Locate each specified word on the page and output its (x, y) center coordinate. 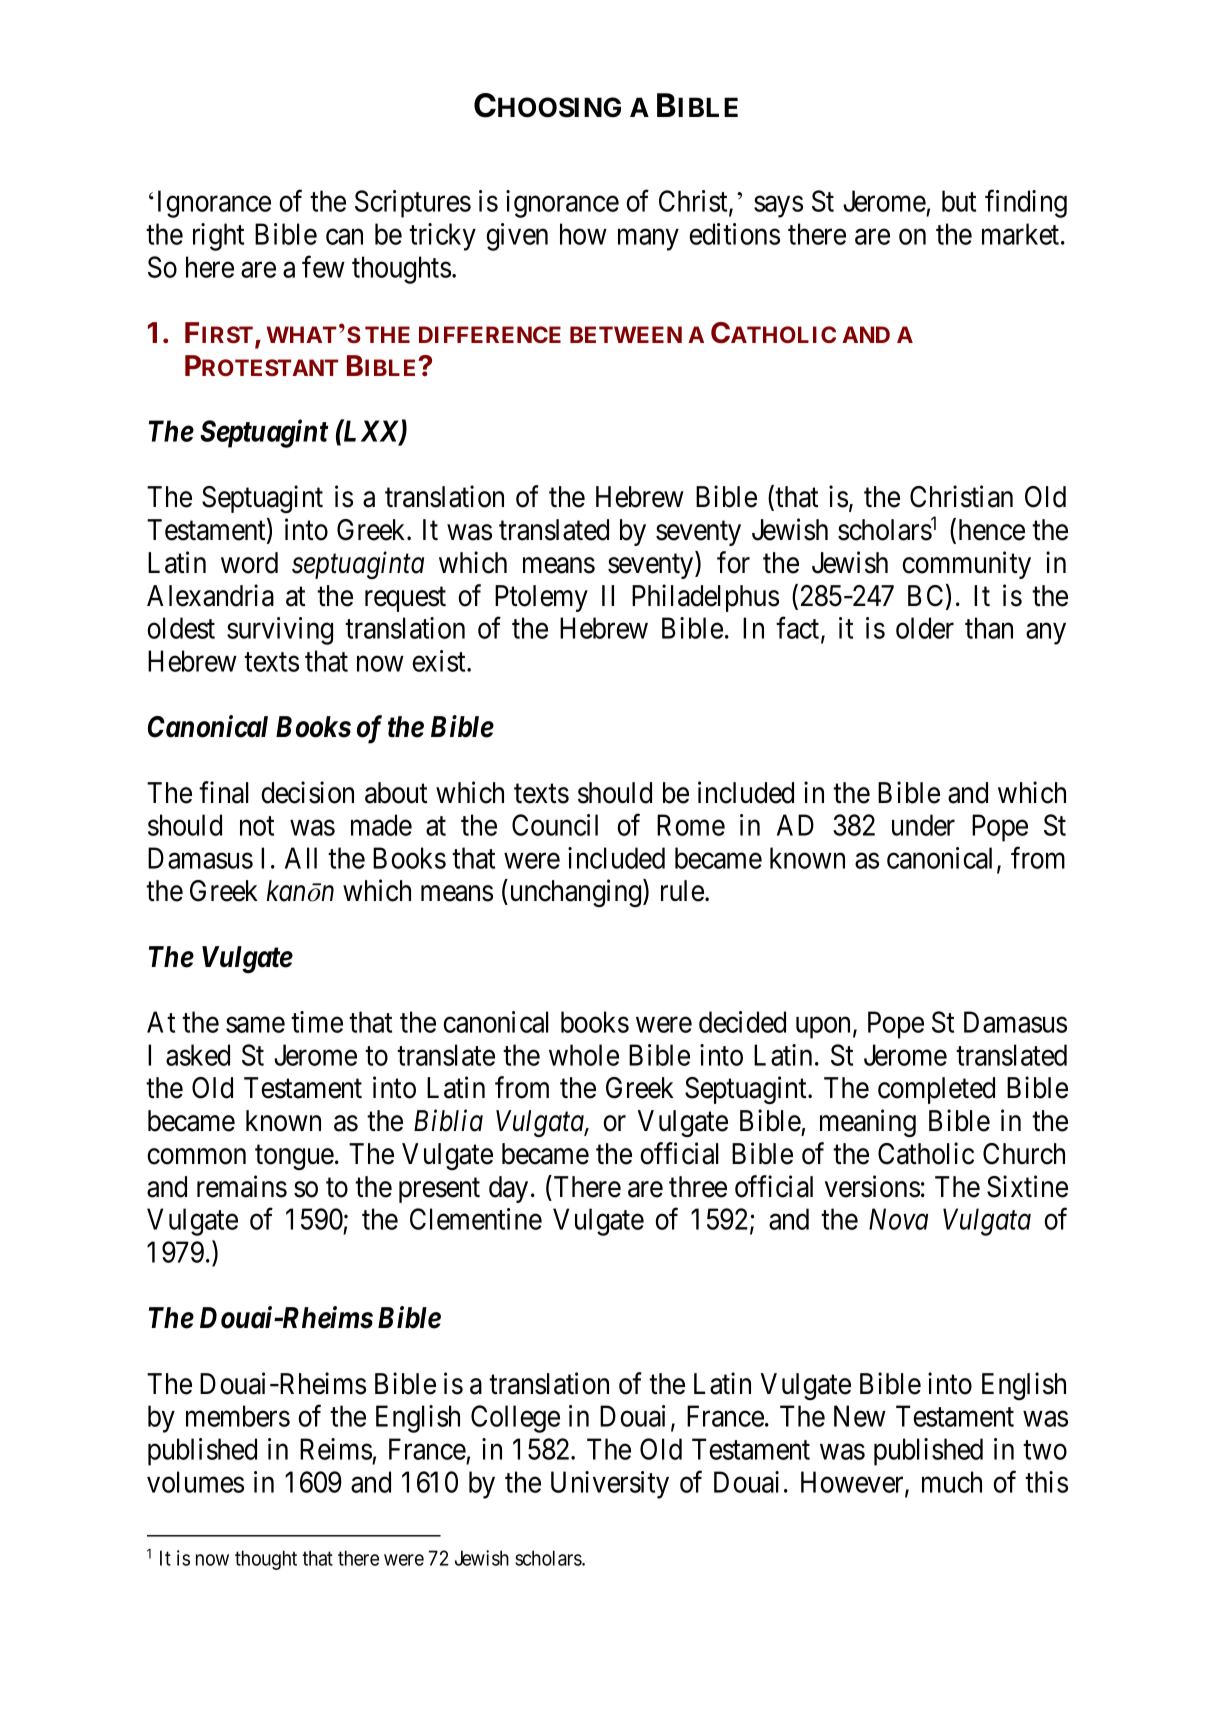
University (610, 1485)
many (648, 240)
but (959, 201)
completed (936, 1090)
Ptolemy (541, 598)
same (255, 1025)
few (323, 267)
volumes (195, 1482)
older (925, 628)
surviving (280, 631)
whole (584, 1055)
